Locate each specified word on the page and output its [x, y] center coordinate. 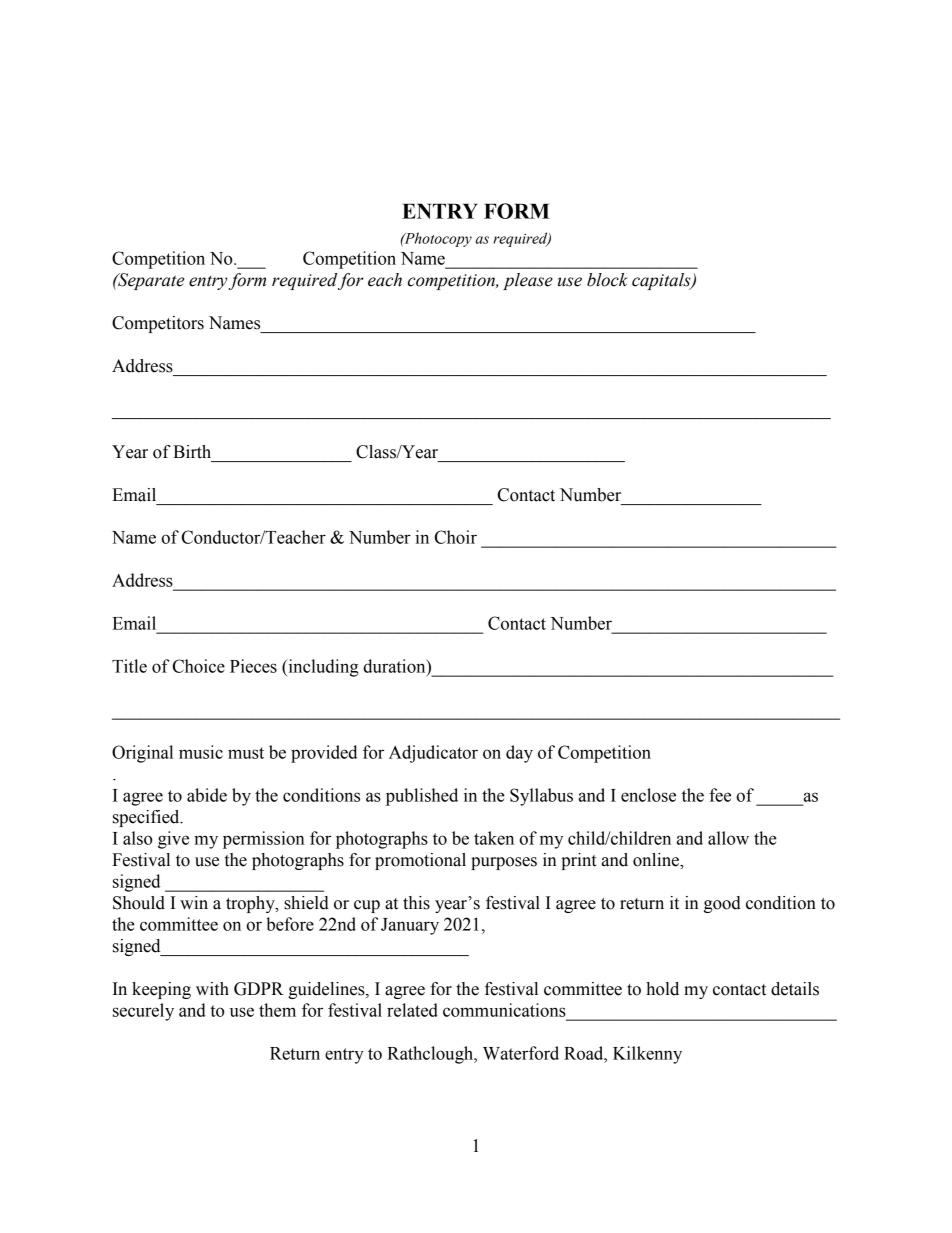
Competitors [158, 324]
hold [662, 989]
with [212, 989]
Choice [199, 666]
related [412, 1010]
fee [720, 795]
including [322, 668]
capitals [662, 281]
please [528, 281]
